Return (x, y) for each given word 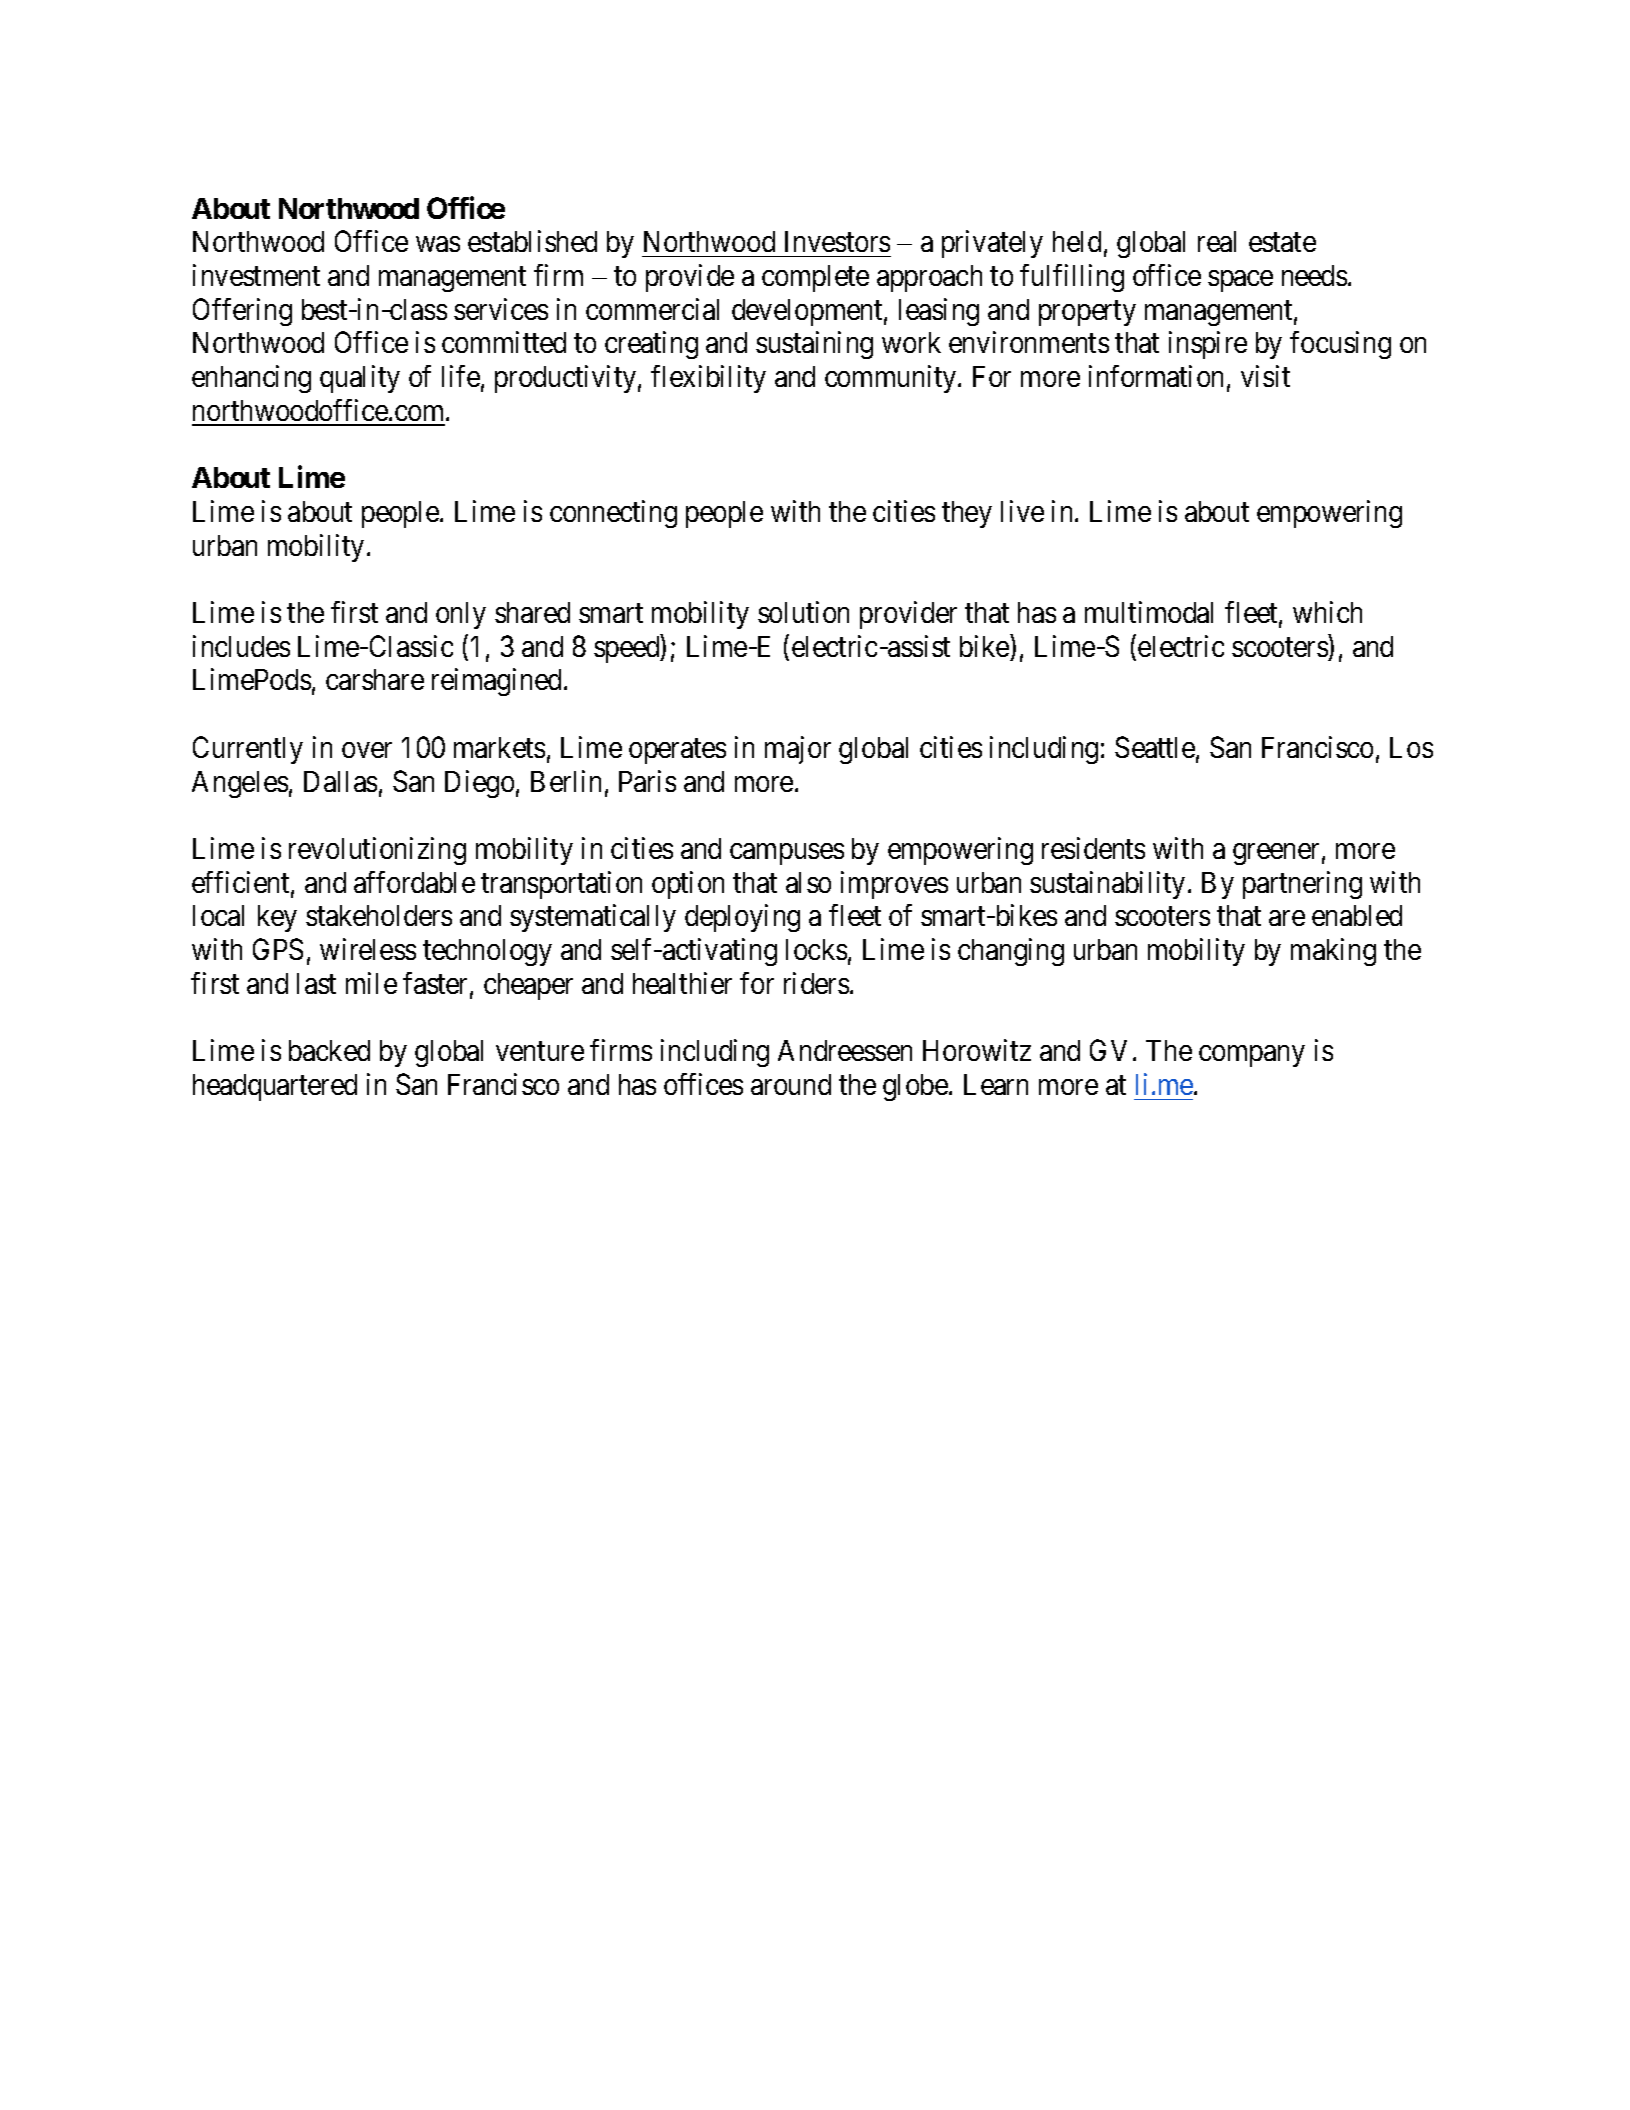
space (1240, 281)
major (798, 750)
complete (815, 278)
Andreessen (845, 1050)
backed (329, 1050)
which (1327, 612)
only (461, 615)
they (967, 514)
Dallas (340, 781)
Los (1411, 747)
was (438, 244)
